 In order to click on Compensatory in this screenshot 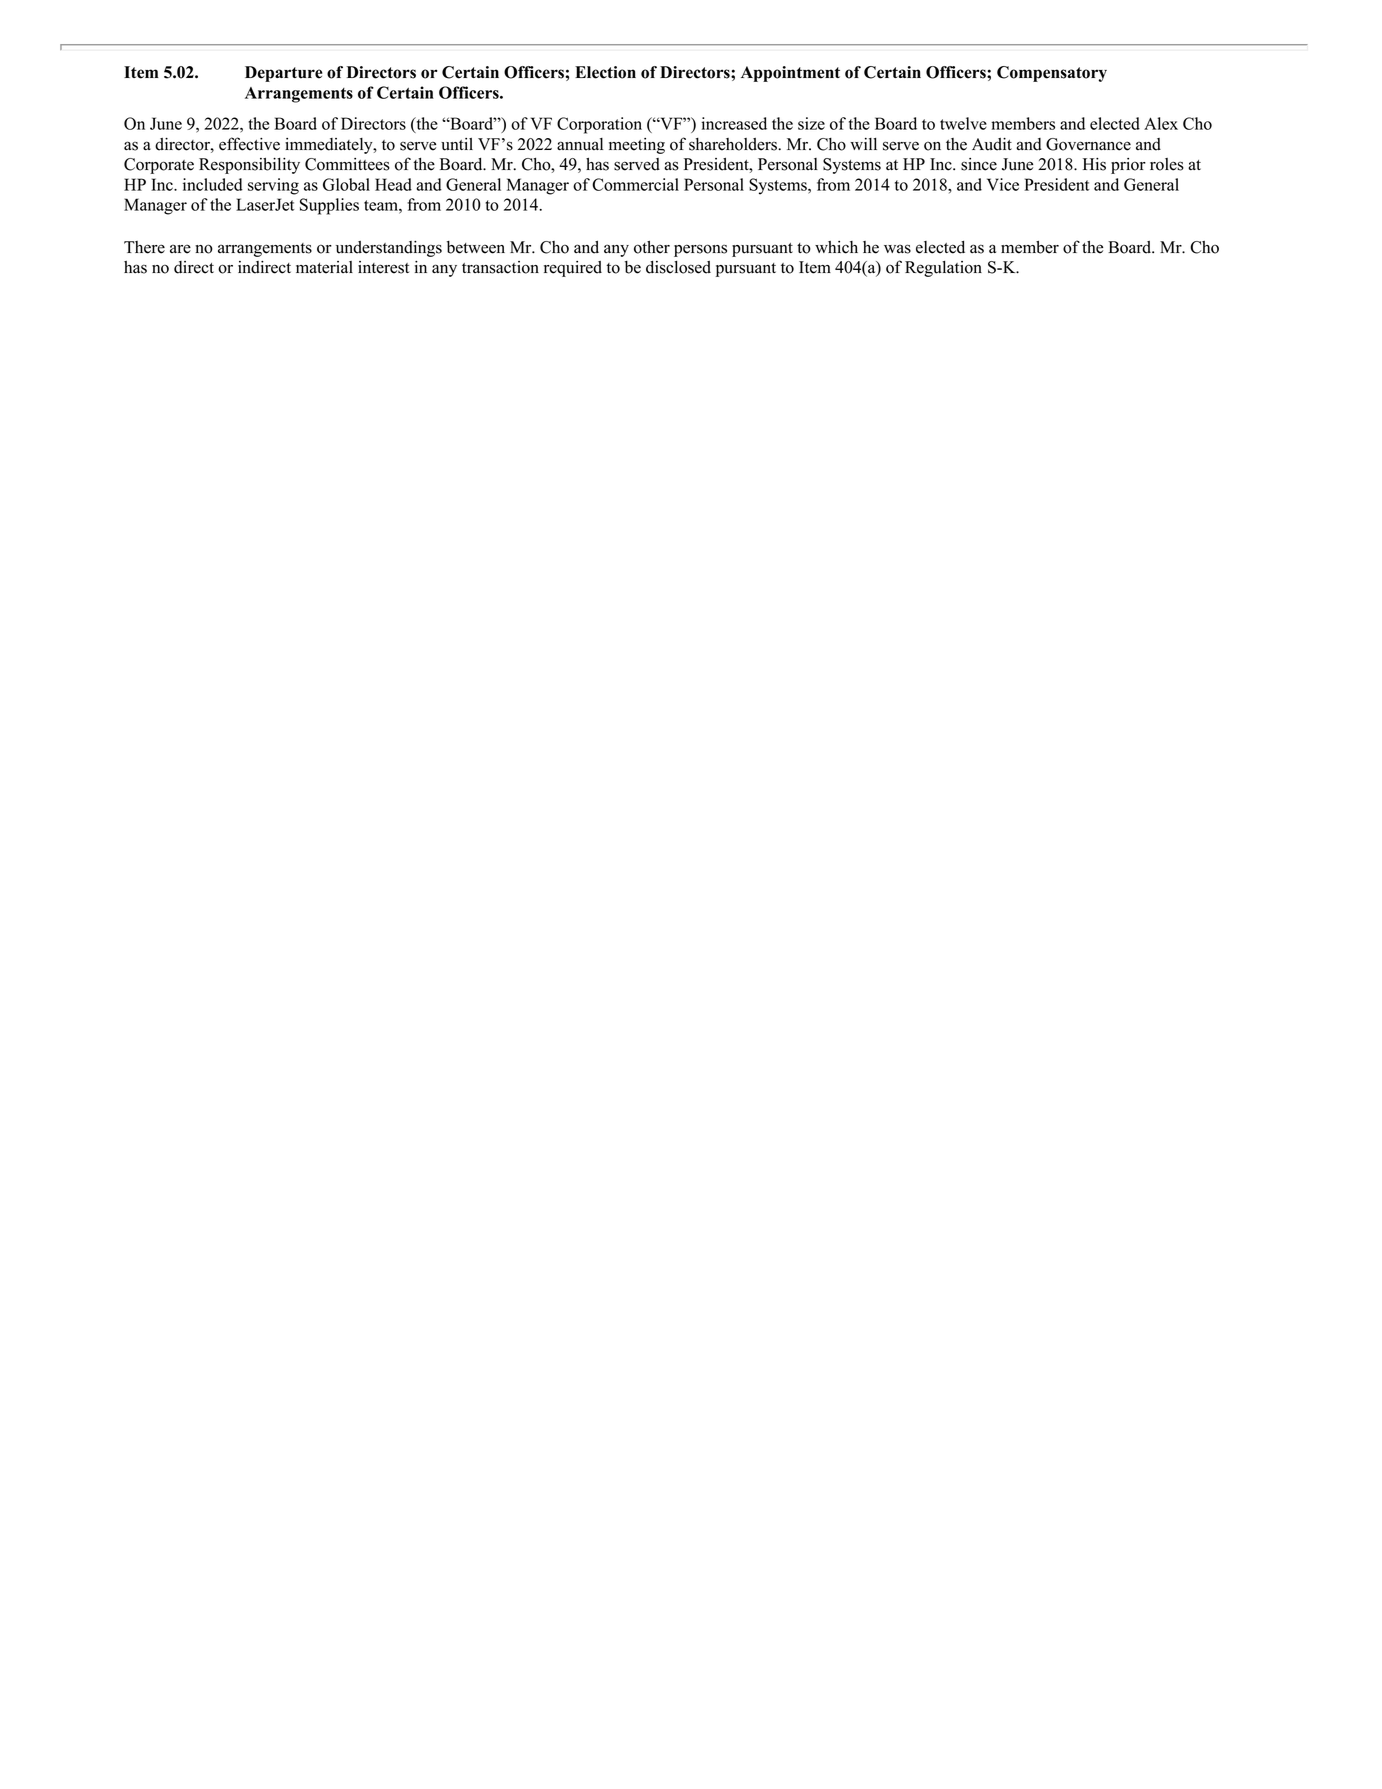, I will do `click(1052, 74)`.
